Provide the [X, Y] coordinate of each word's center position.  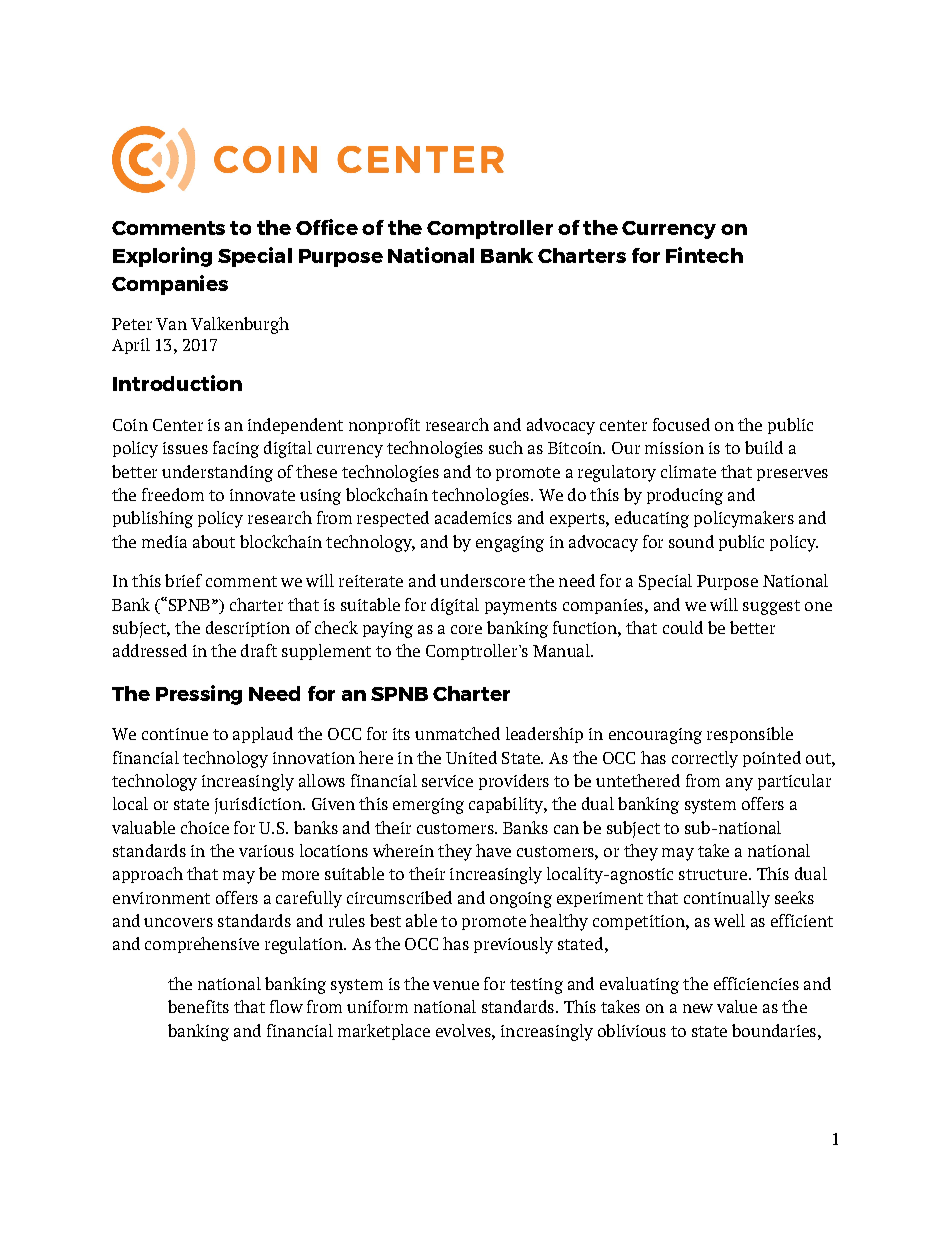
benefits [198, 1006]
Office [327, 227]
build [764, 447]
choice [205, 827]
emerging [428, 806]
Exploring [162, 257]
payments [521, 607]
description [248, 629]
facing [236, 449]
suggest [771, 607]
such [506, 447]
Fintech [704, 255]
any [739, 784]
